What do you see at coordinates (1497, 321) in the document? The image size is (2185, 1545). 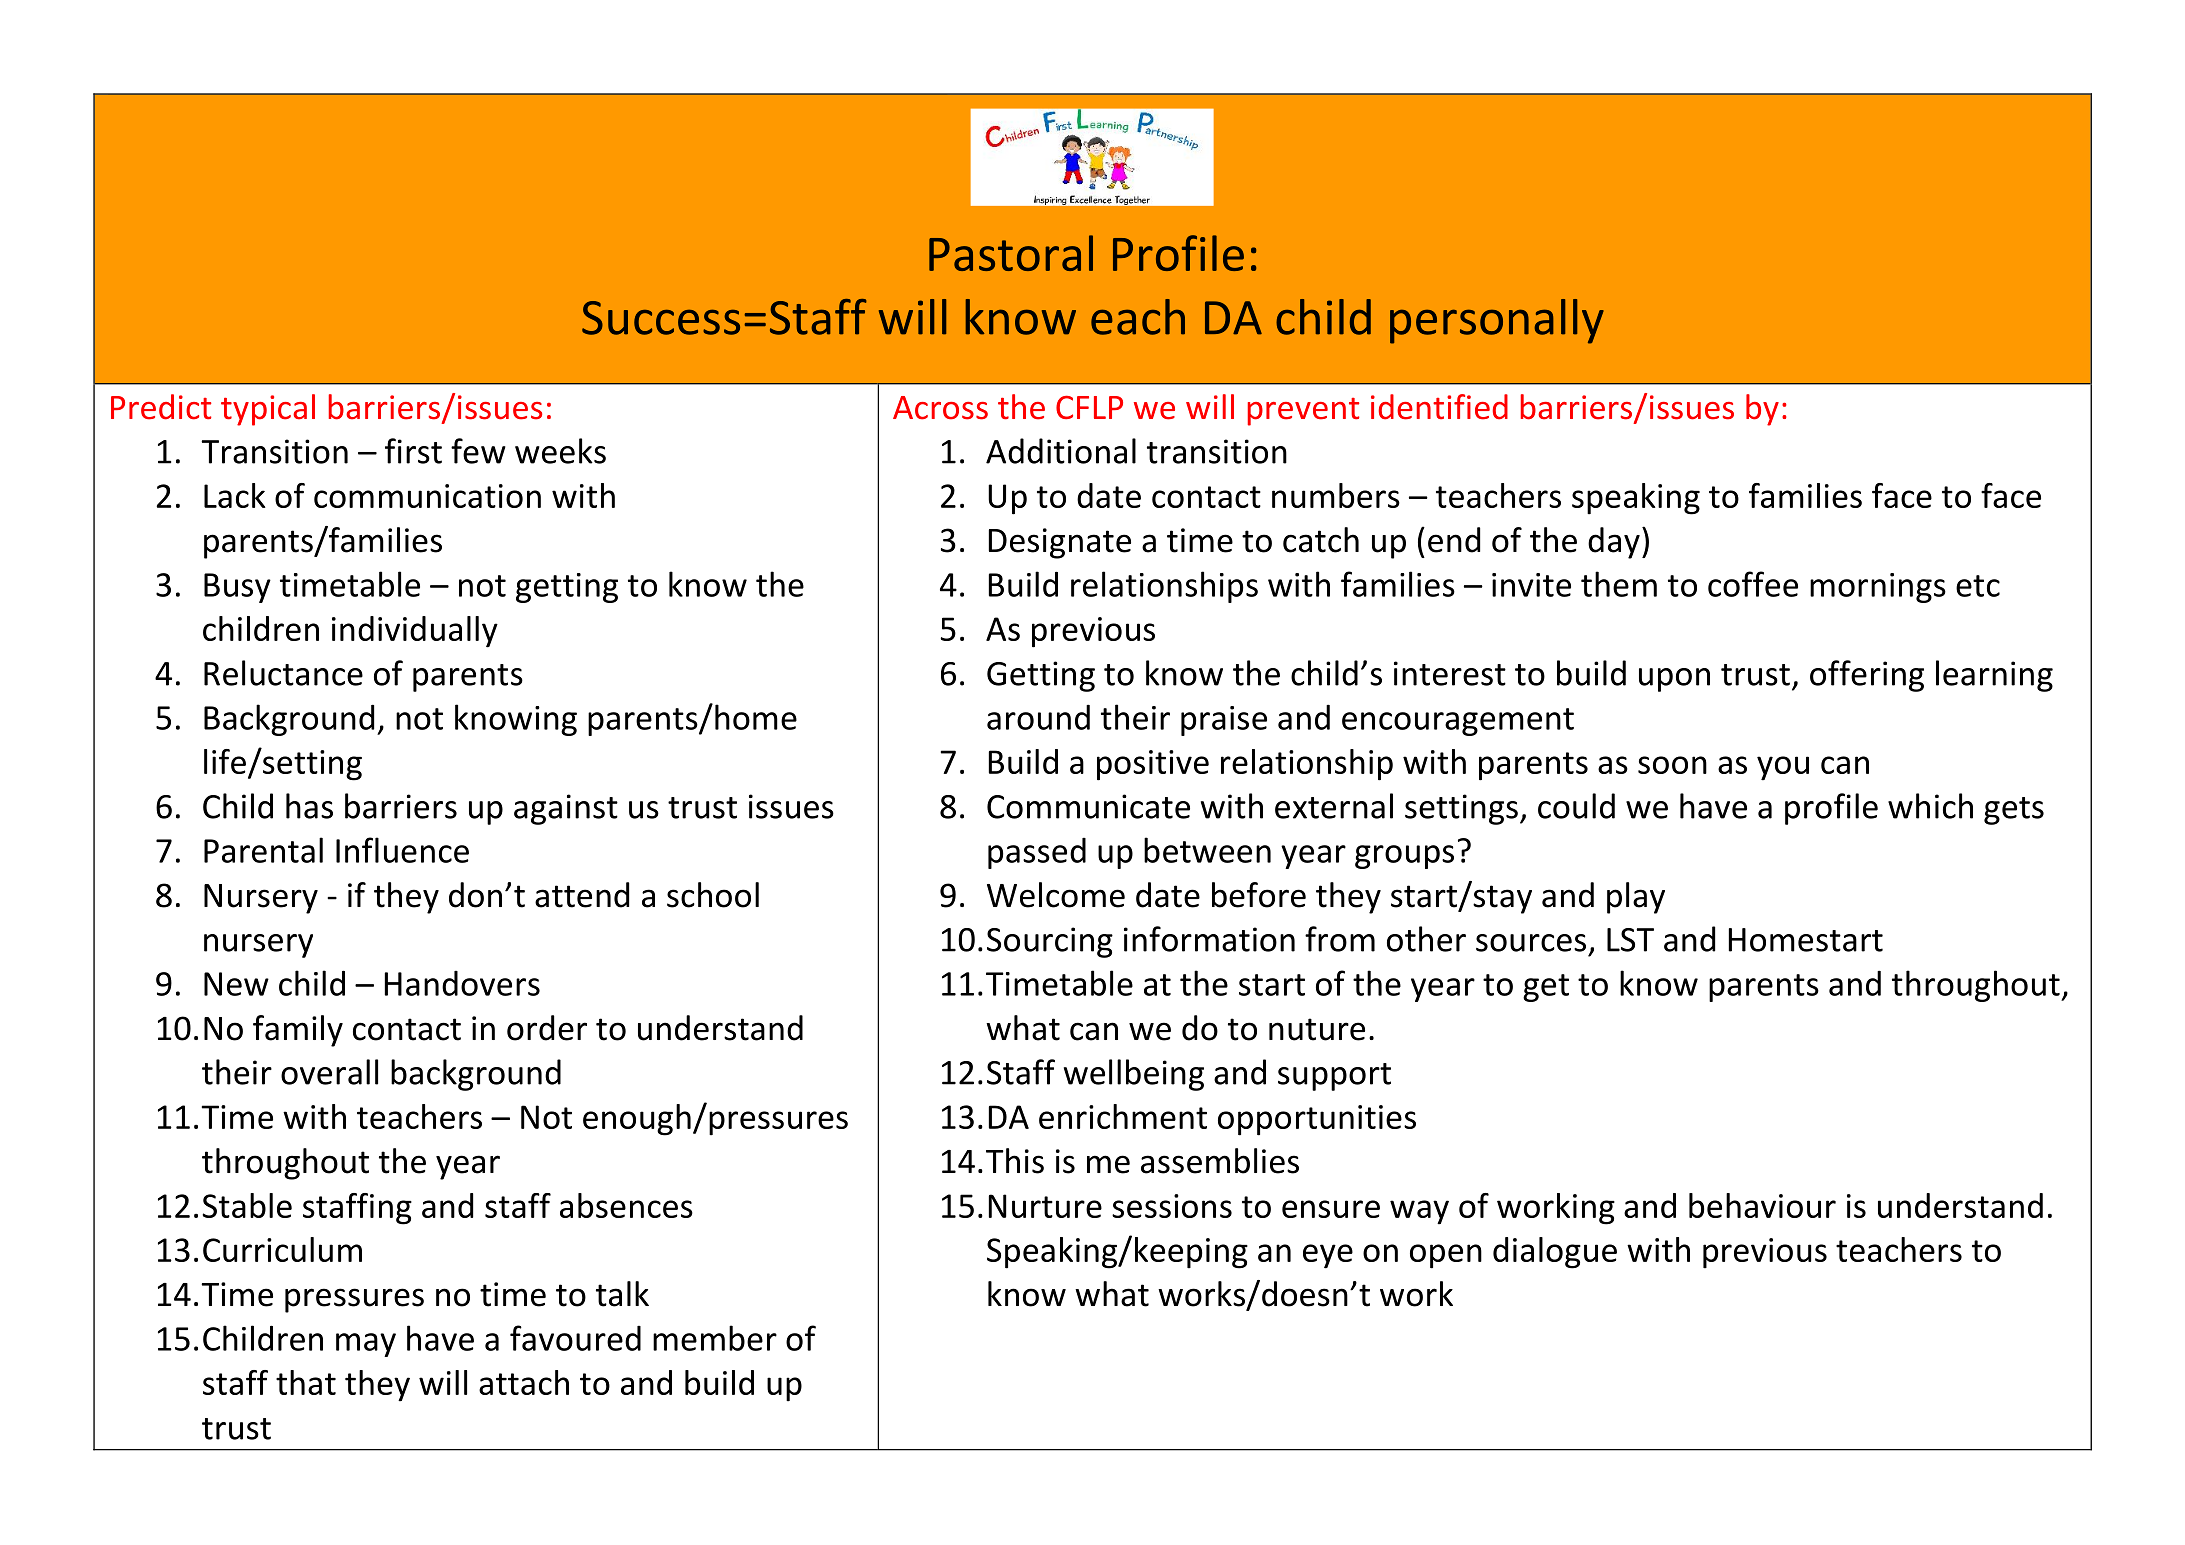 I see `personally` at bounding box center [1497, 321].
